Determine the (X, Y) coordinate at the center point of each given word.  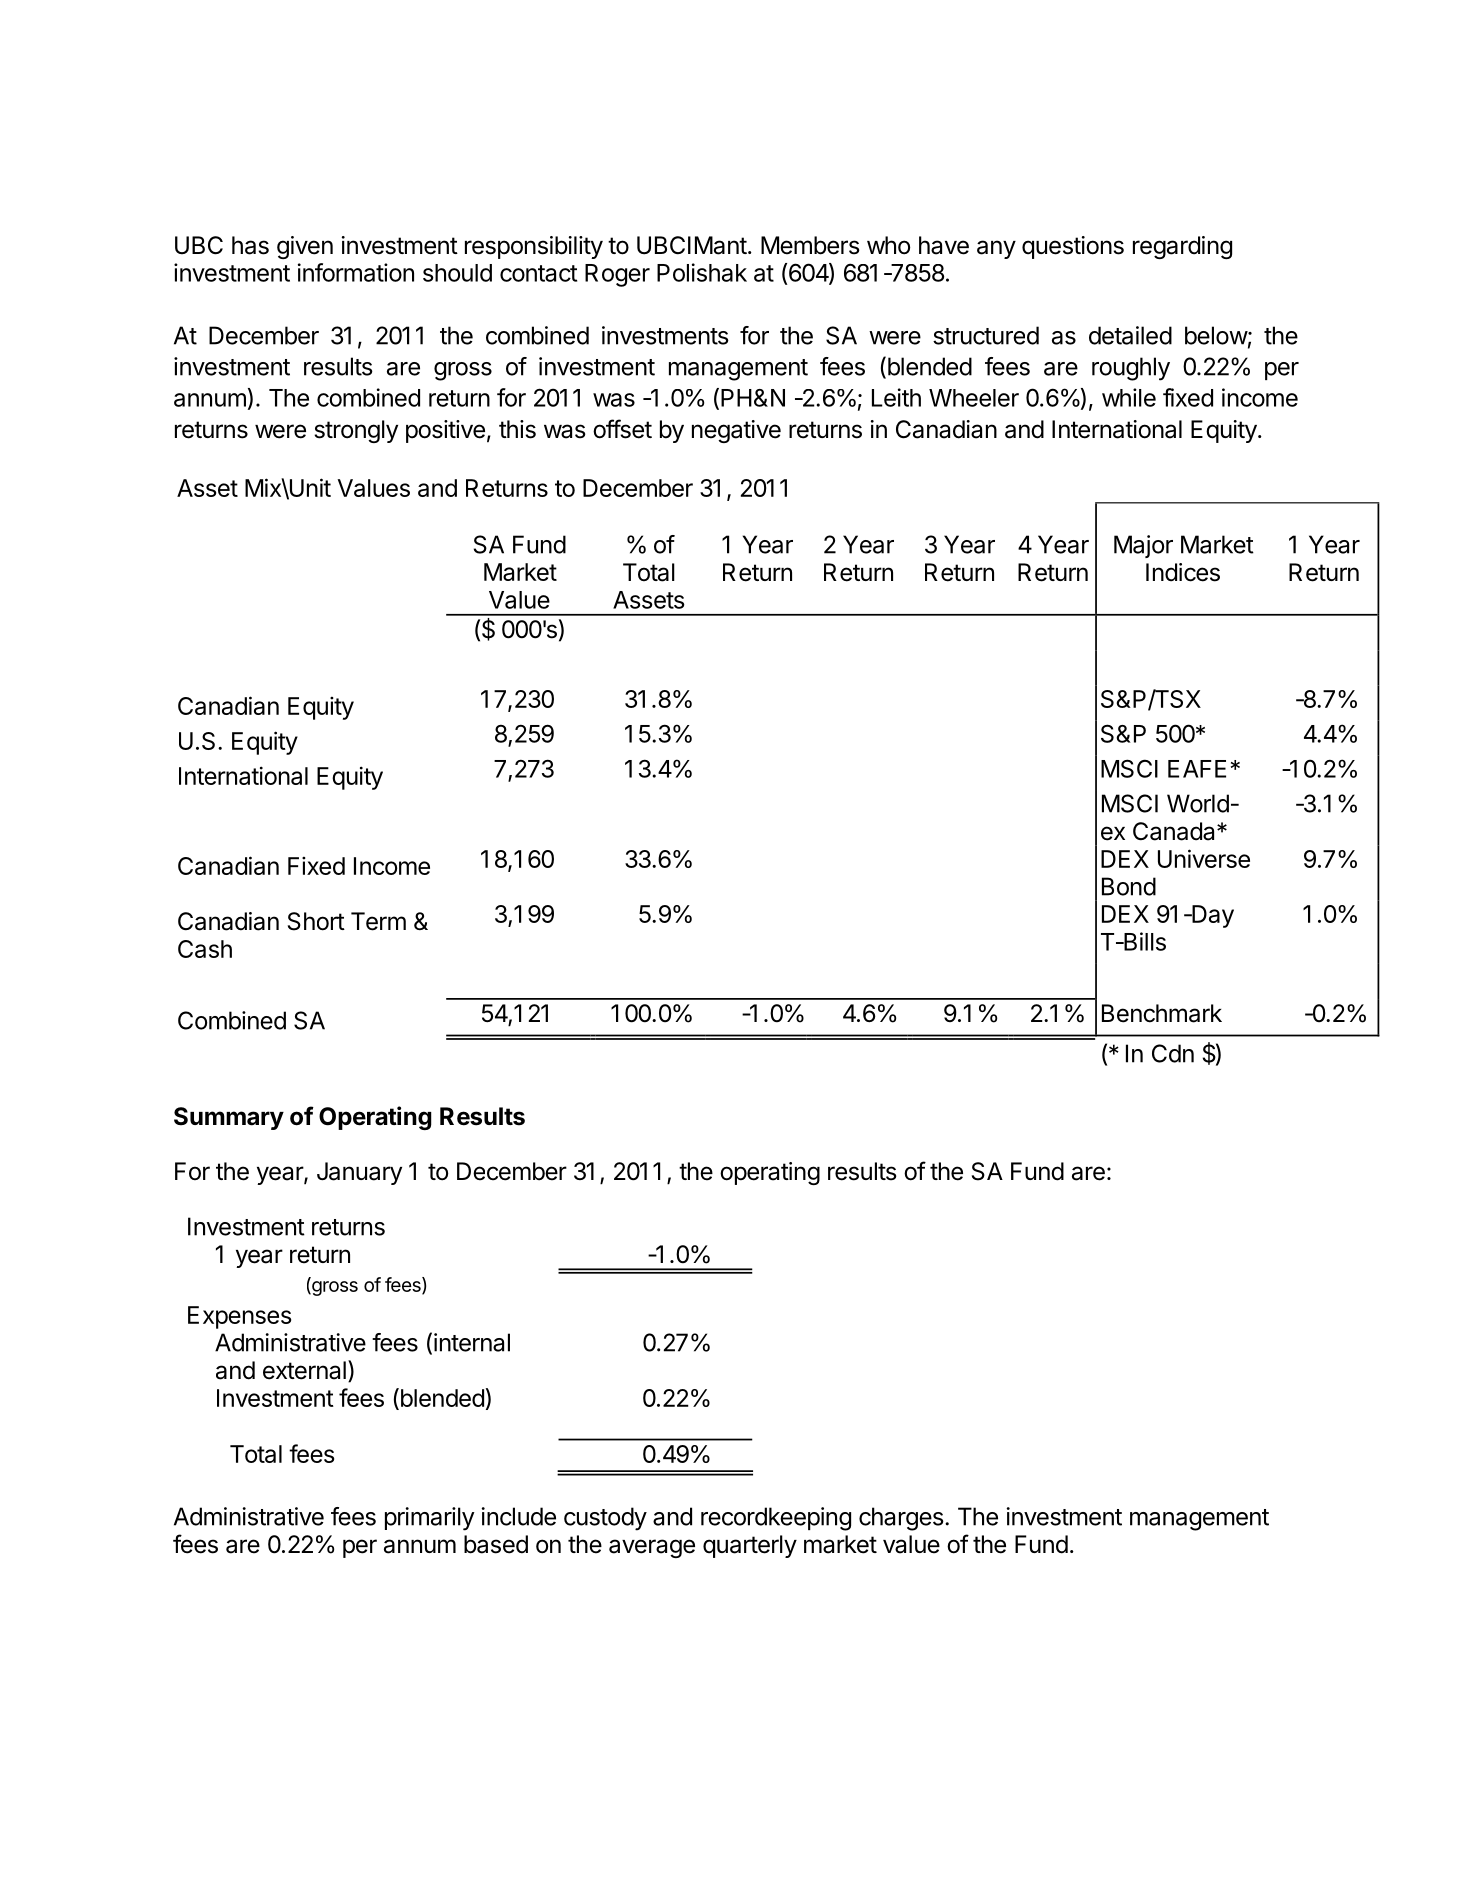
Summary (229, 1118)
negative (736, 431)
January (359, 1173)
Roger (617, 275)
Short (316, 921)
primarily (430, 1519)
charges (901, 1519)
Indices (1183, 572)
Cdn (1173, 1053)
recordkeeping (776, 1519)
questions (1073, 247)
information (356, 272)
